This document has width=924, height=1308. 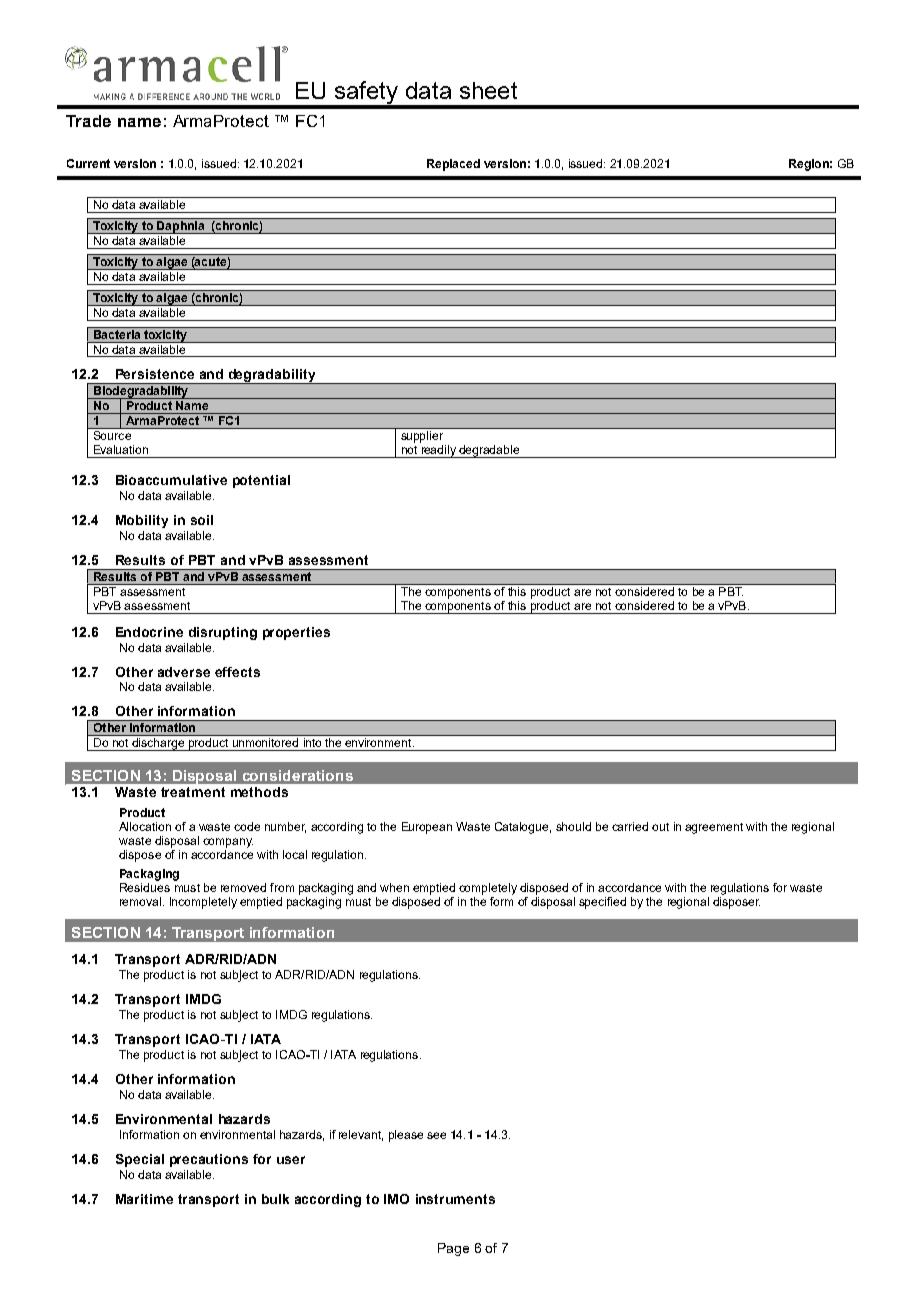 I want to click on properties, so click(x=296, y=633).
